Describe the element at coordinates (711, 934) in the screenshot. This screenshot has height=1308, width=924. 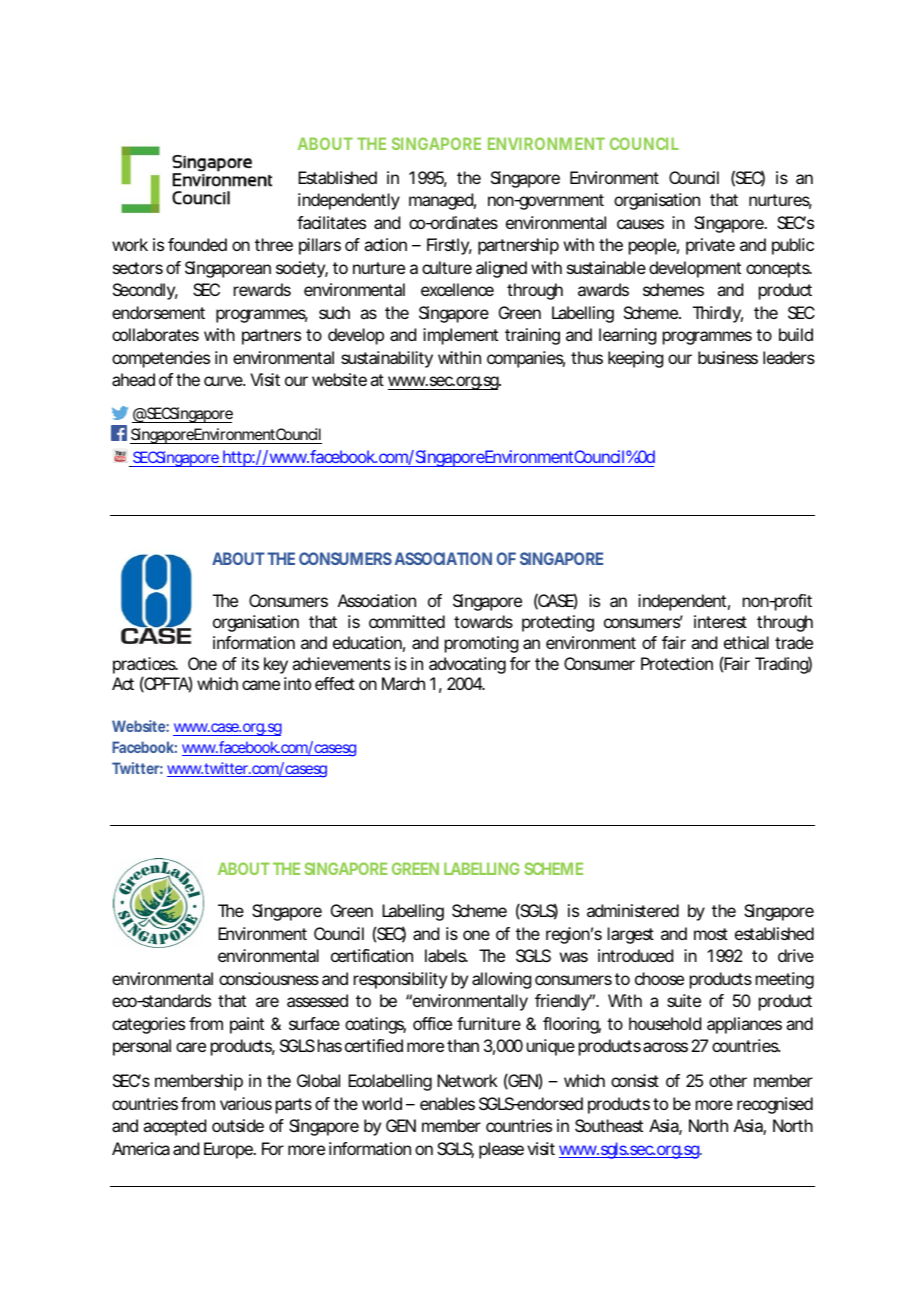
I see `most` at that location.
